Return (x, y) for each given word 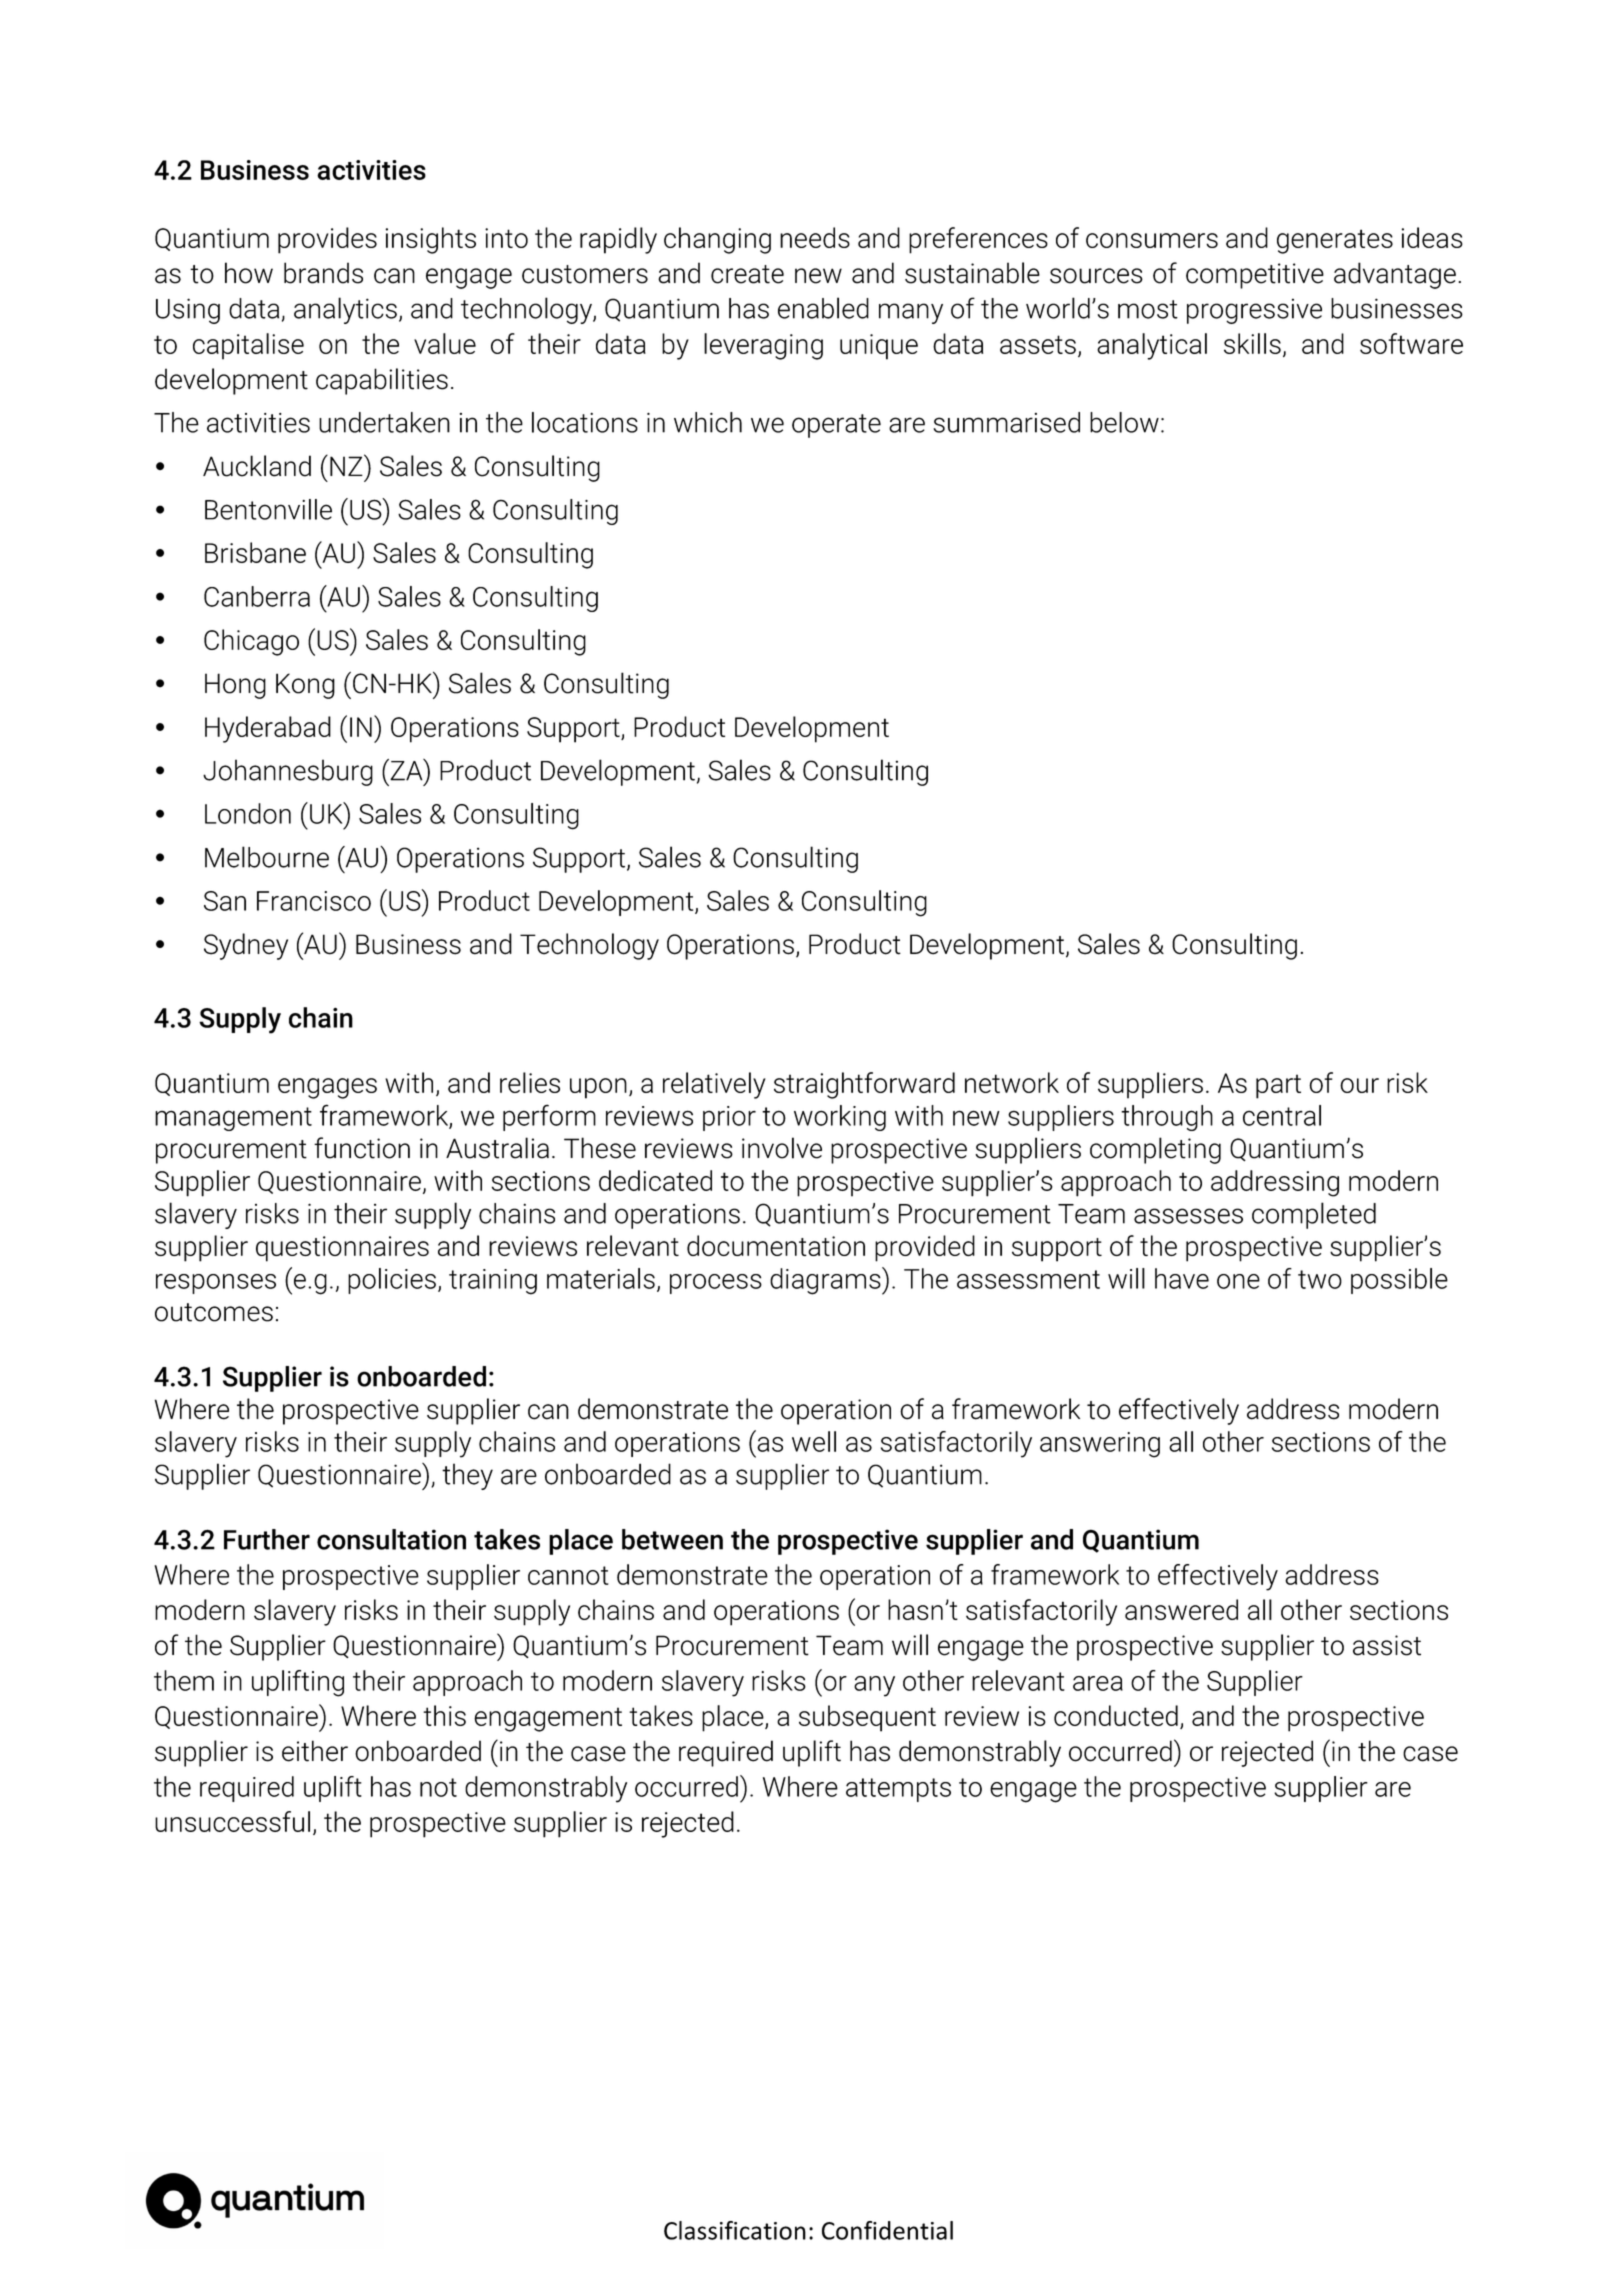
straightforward (864, 1085)
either (315, 1751)
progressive (1254, 311)
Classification (735, 2230)
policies (392, 1281)
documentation (776, 1245)
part (1278, 1086)
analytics (345, 310)
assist (1387, 1645)
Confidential (887, 2230)
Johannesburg (288, 772)
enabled (823, 308)
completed (1314, 1215)
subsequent (867, 1718)
